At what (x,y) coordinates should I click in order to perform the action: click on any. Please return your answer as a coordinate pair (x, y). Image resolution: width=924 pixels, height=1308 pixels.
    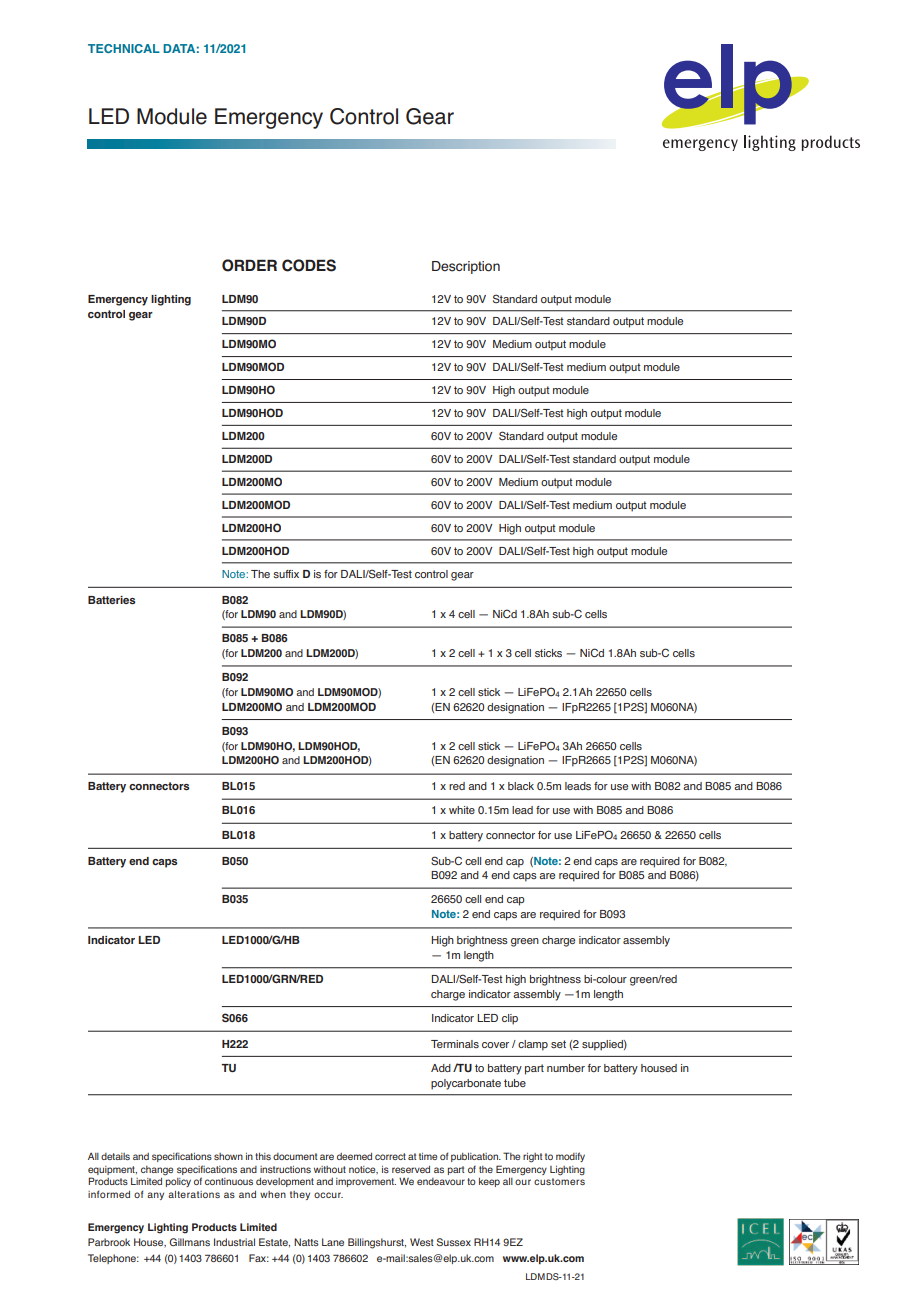
    Looking at the image, I should click on (155, 1196).
